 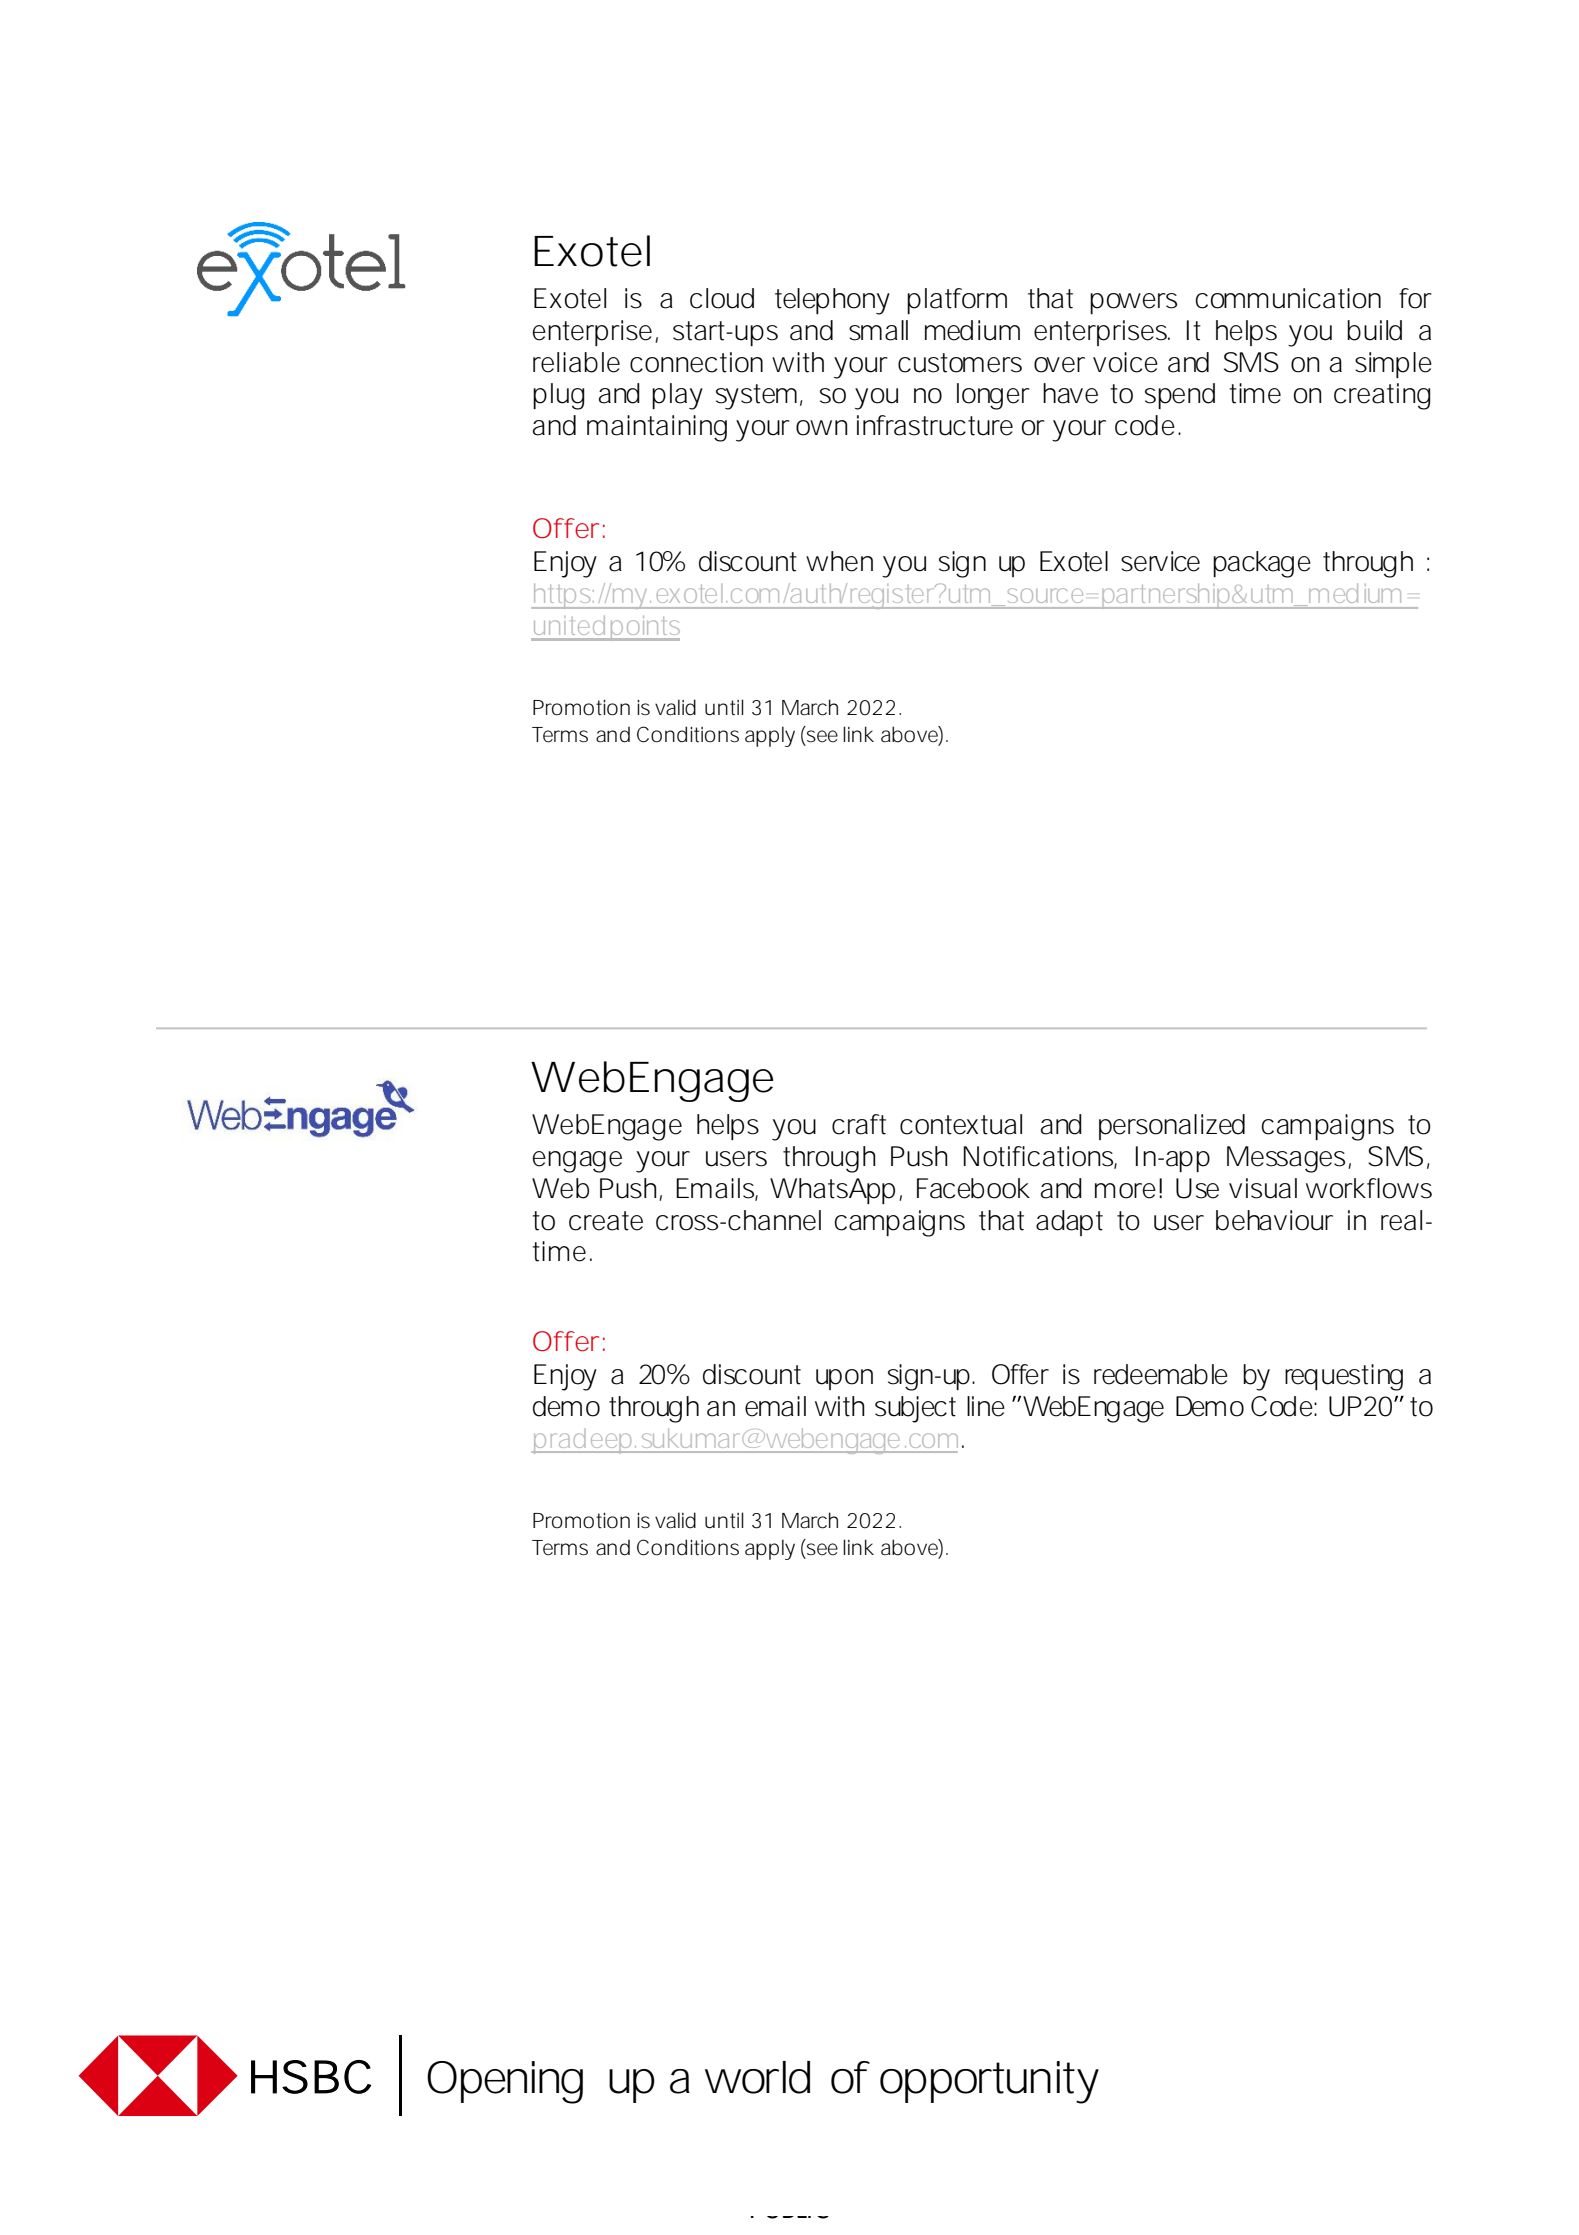 I want to click on plug, so click(x=559, y=396).
